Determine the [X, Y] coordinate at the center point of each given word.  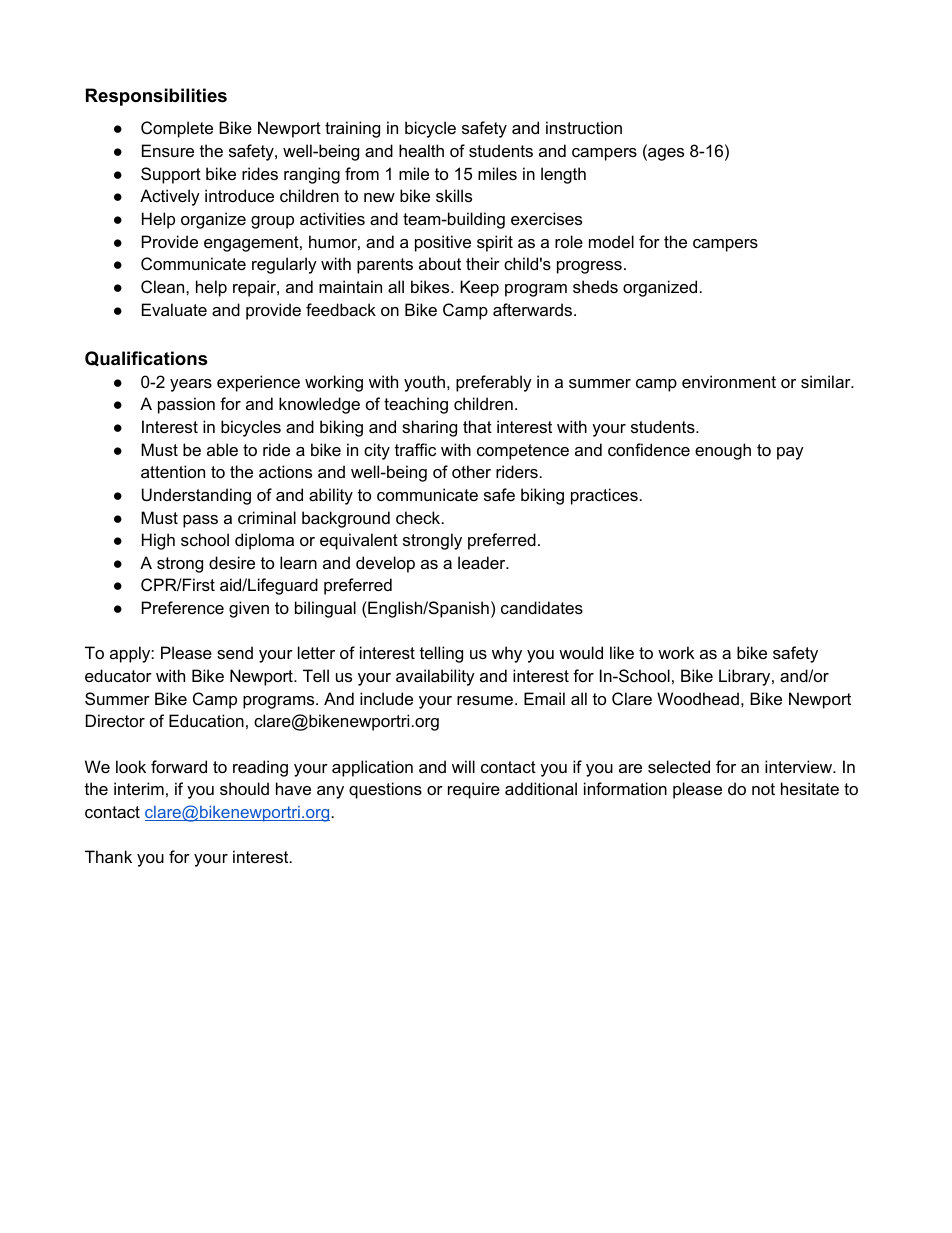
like [622, 652]
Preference [183, 607]
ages [665, 154]
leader [483, 562]
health [421, 150]
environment [729, 381]
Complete [177, 129]
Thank [108, 856]
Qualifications [146, 358]
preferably [494, 383]
